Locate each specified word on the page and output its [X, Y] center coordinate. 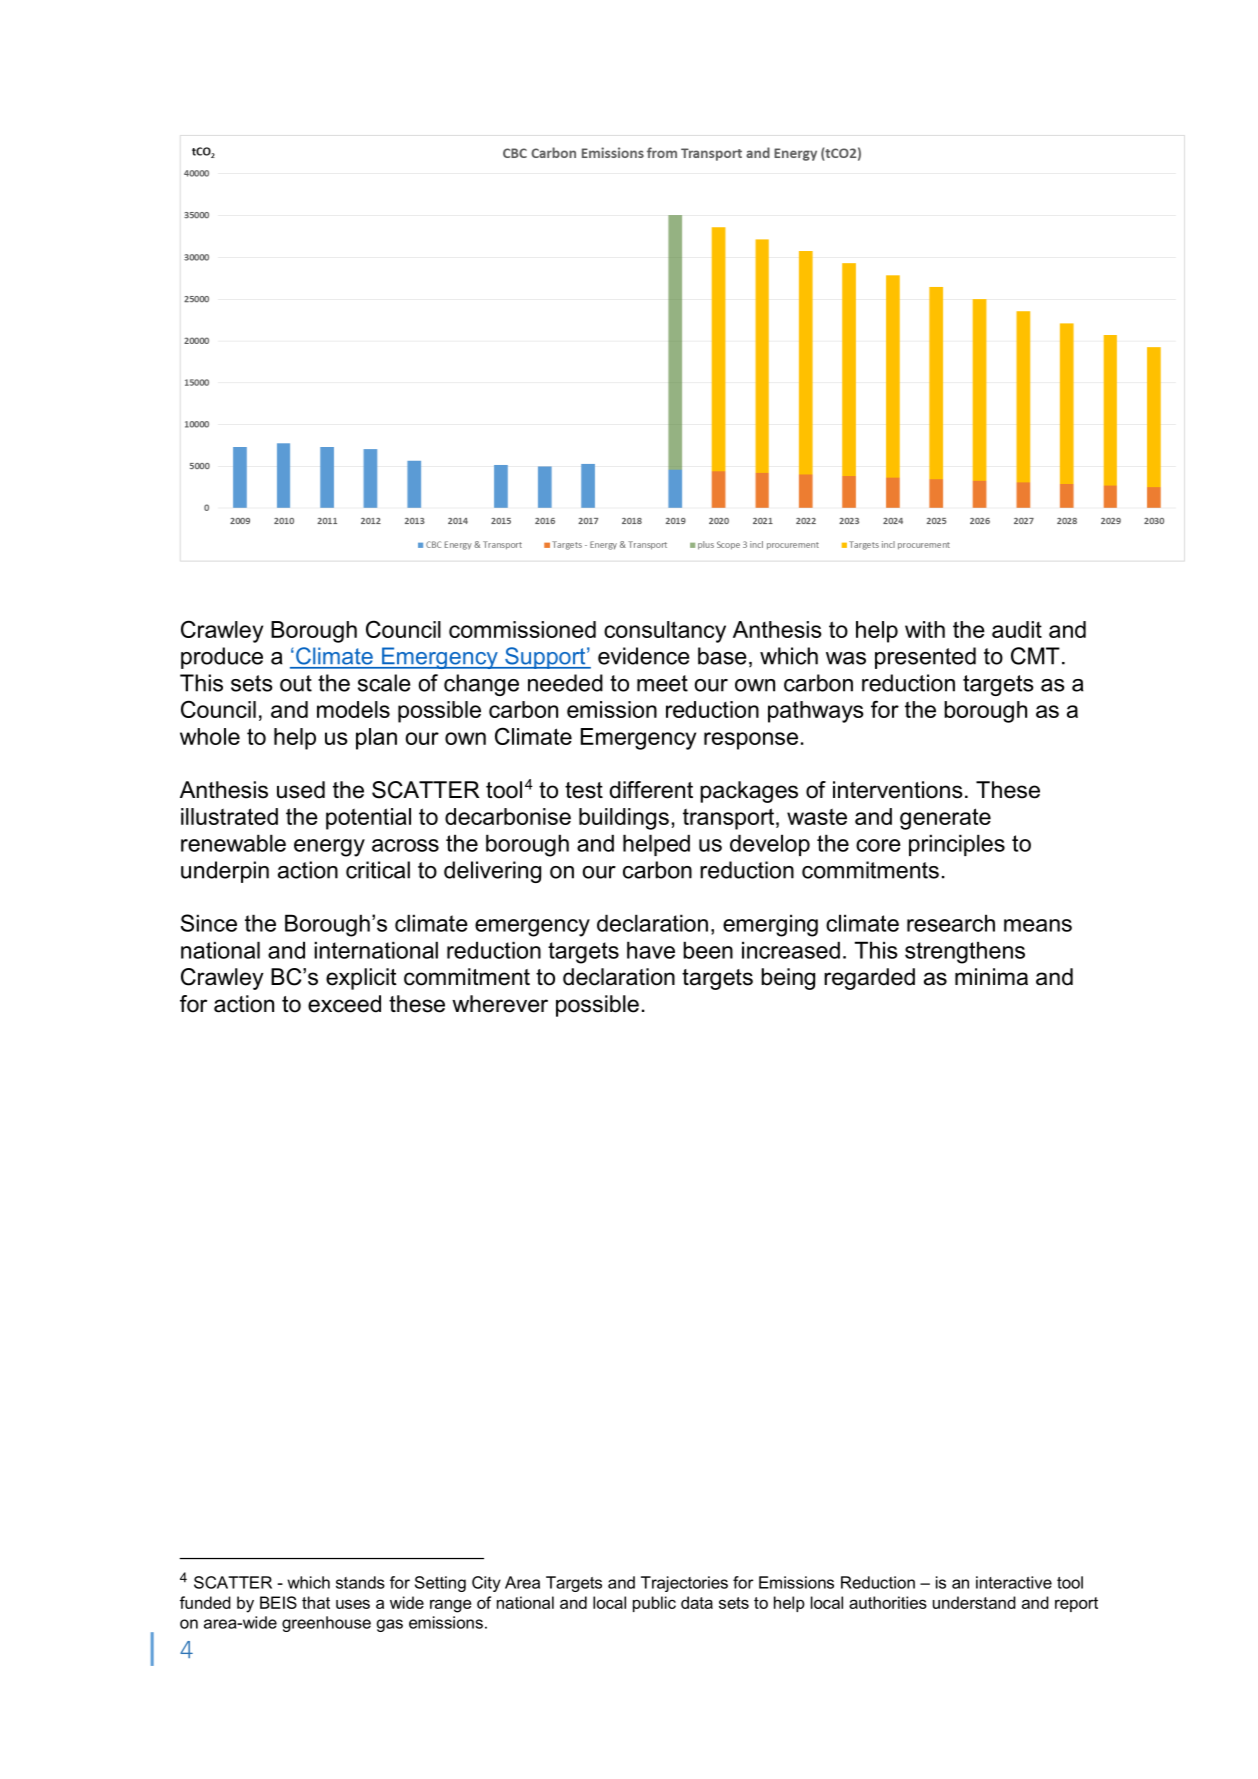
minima [991, 977]
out [296, 683]
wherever [500, 1004]
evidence [644, 656]
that [316, 1602]
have [651, 950]
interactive [1014, 1582]
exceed [344, 1004]
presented [925, 658]
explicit [361, 979]
